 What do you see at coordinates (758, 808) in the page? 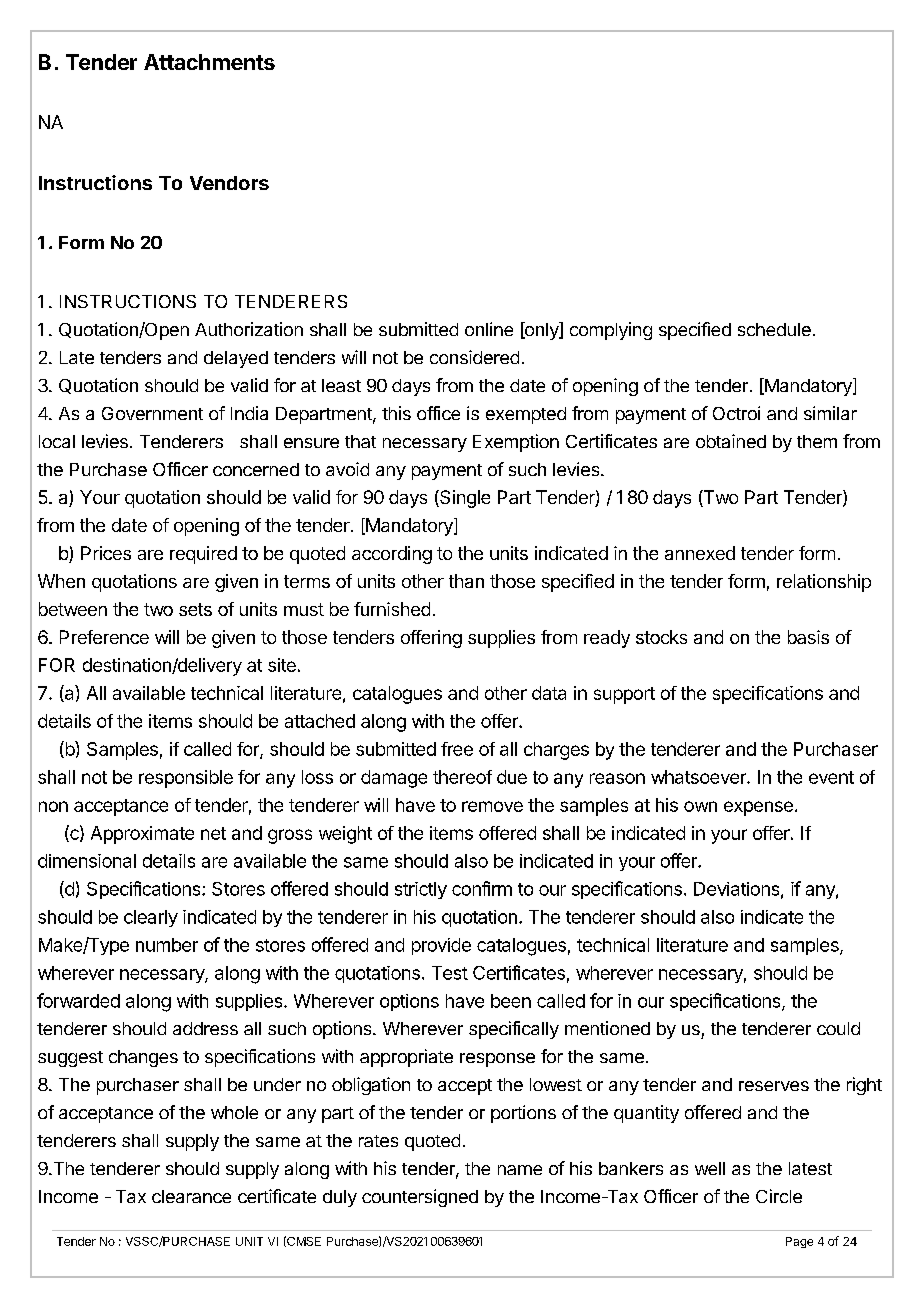
I see `expense` at bounding box center [758, 808].
